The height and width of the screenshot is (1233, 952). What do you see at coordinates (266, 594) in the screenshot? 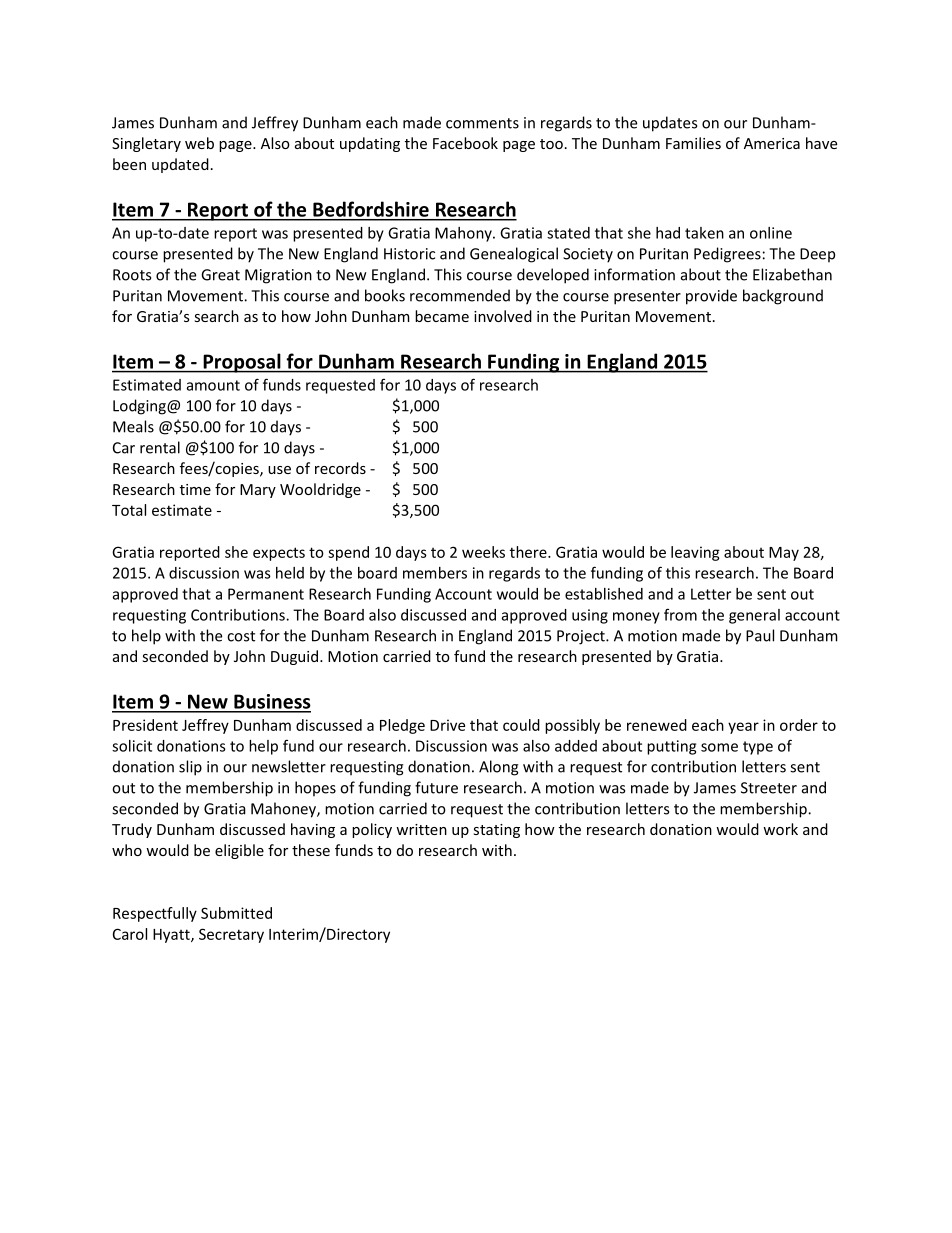
I see `Permanent` at bounding box center [266, 594].
